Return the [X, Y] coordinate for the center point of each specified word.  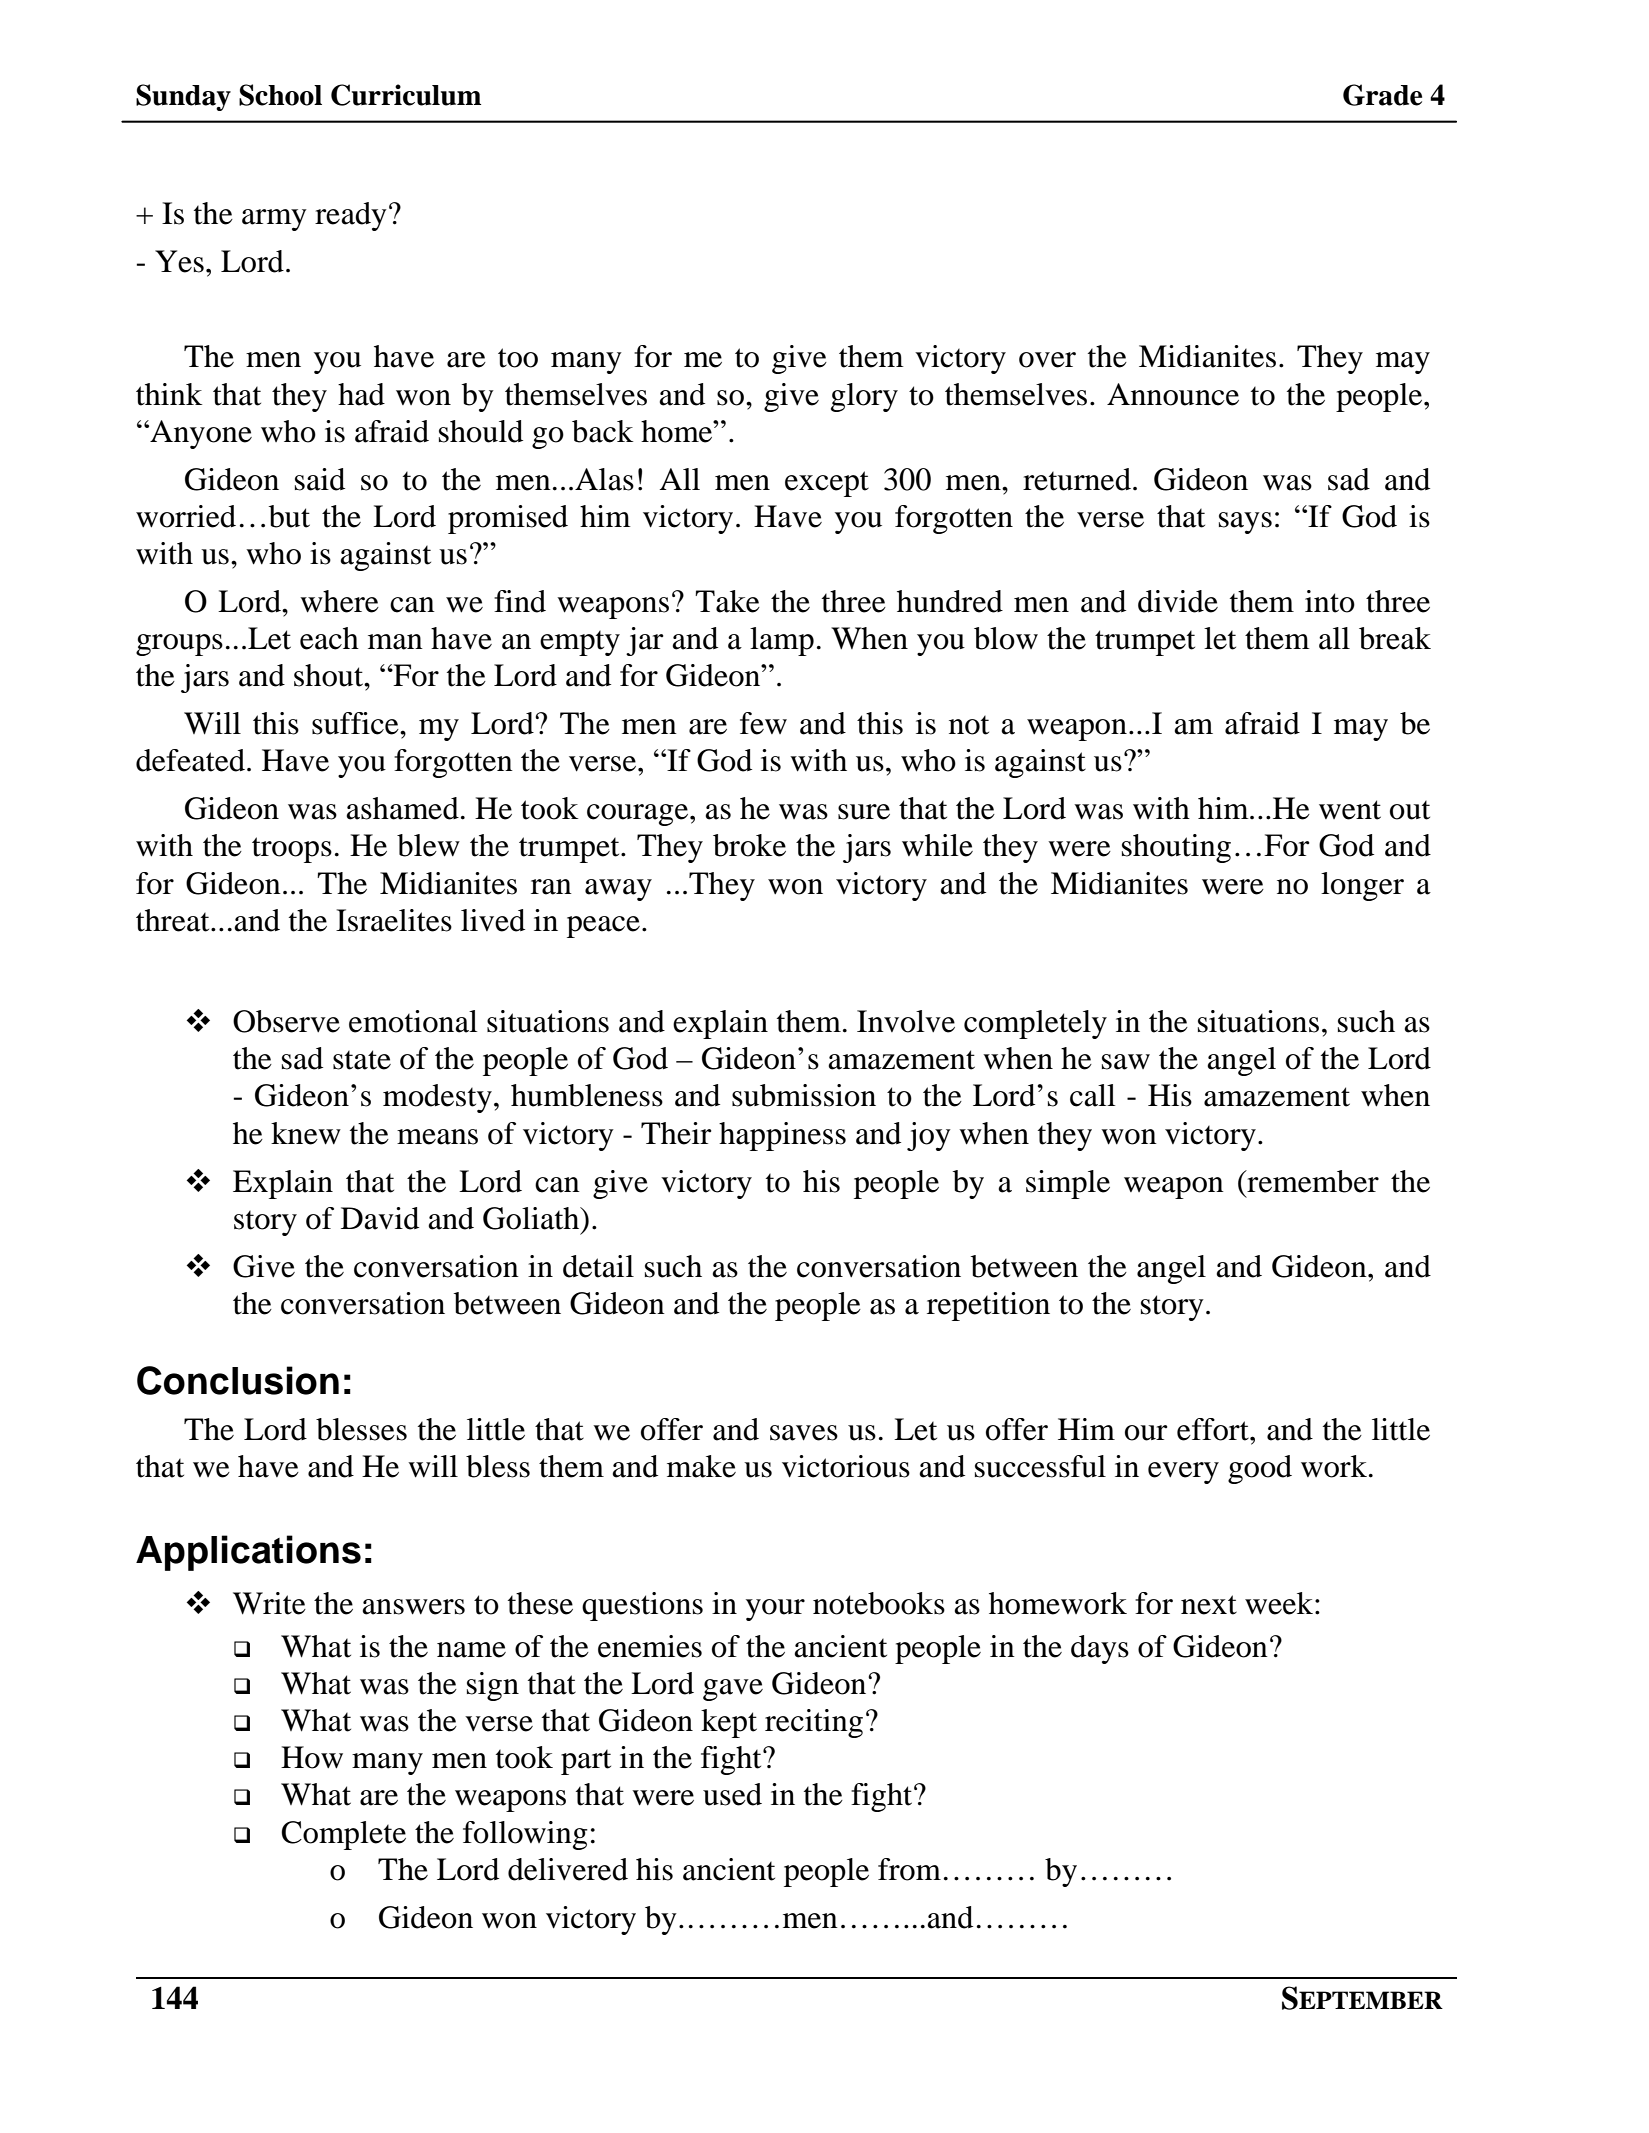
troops [292, 850]
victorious [846, 1466]
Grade [1382, 95]
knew [306, 1133]
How [312, 1757]
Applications [248, 1553]
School [280, 95]
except [827, 484]
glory [864, 397]
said [320, 479]
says [1245, 523]
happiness [782, 1136]
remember [1312, 1181]
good [1260, 1469]
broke [749, 845]
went [1350, 810]
